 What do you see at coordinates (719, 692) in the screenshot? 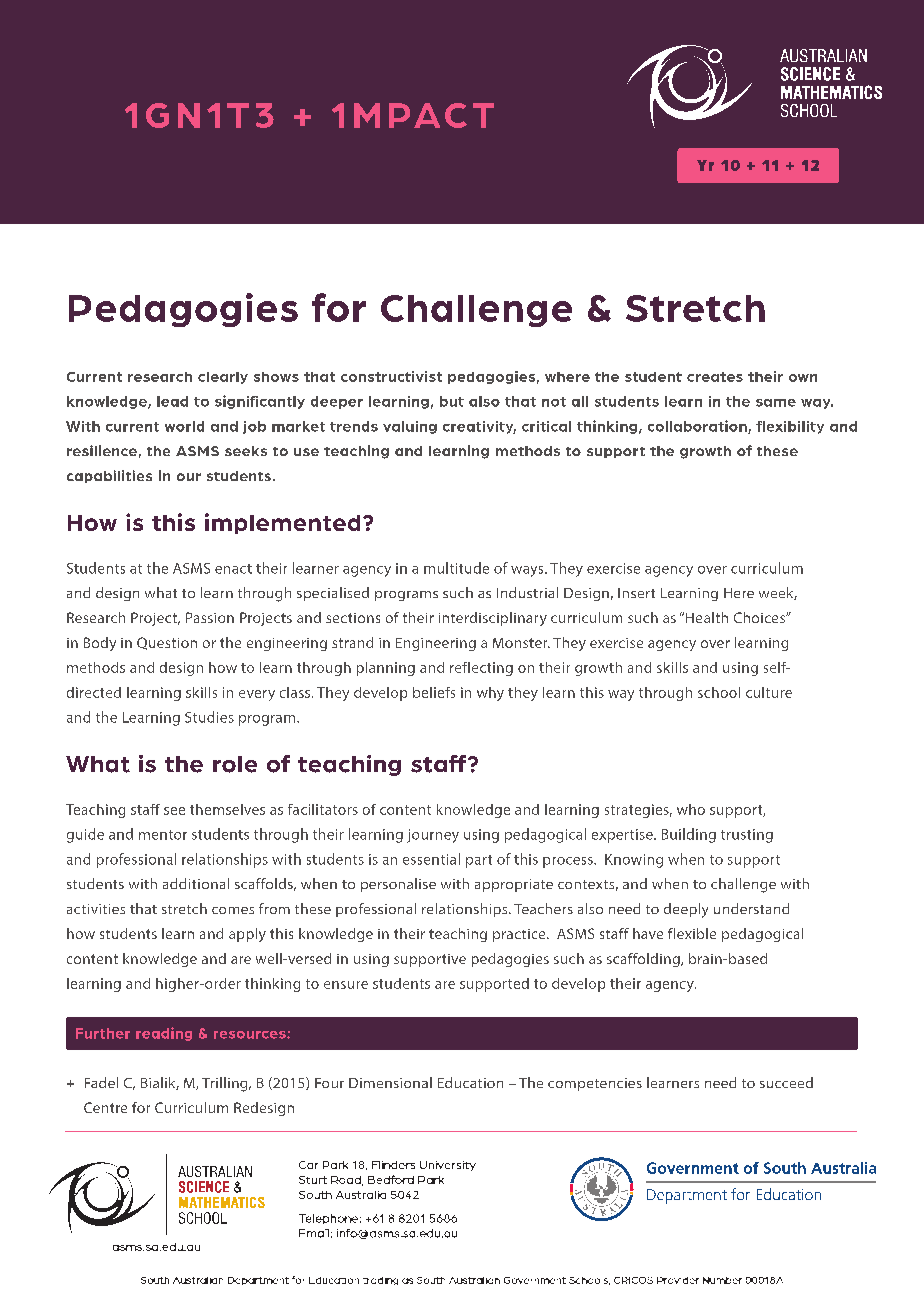
I see `school` at bounding box center [719, 692].
